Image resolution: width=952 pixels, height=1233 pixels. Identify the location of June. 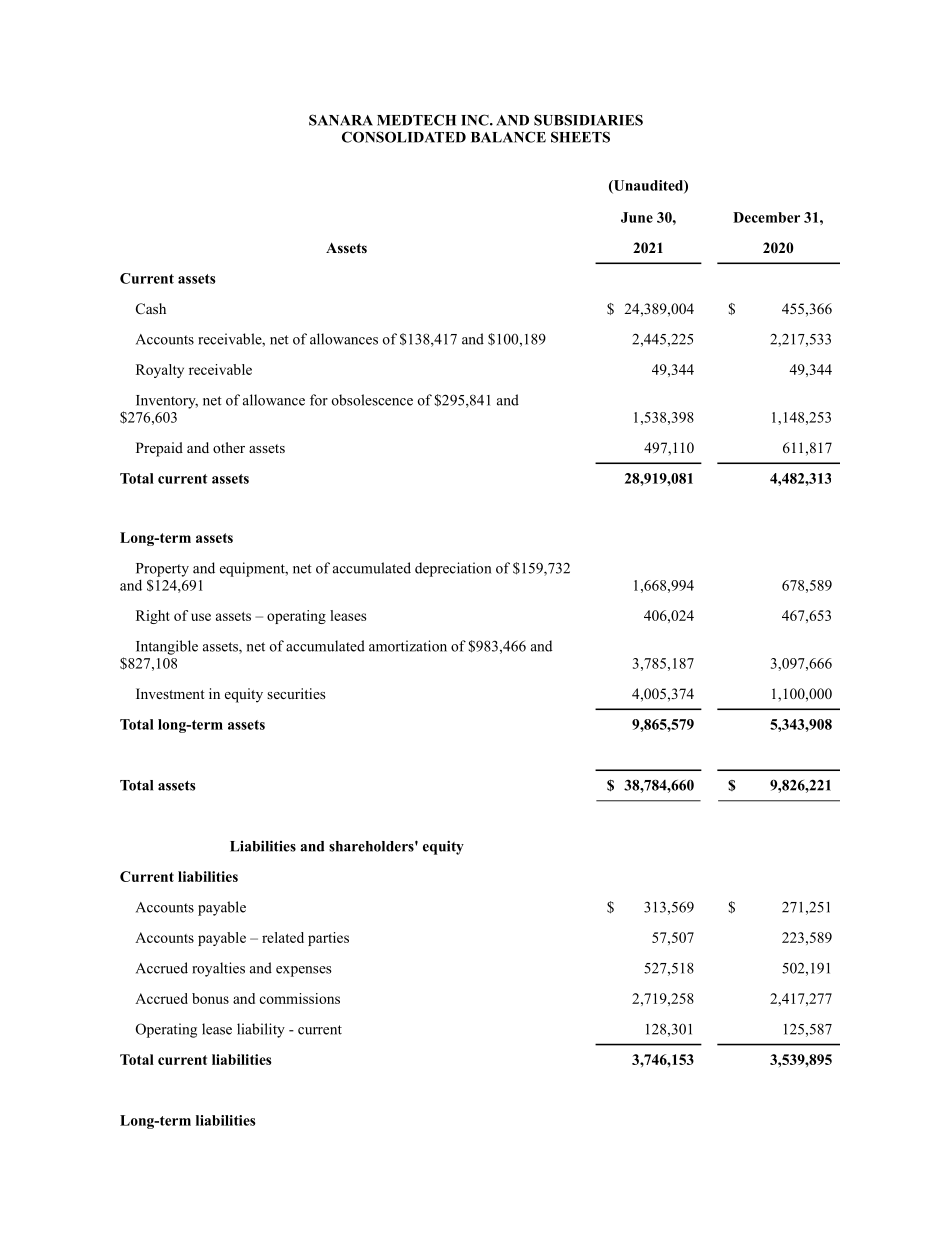
(637, 217).
